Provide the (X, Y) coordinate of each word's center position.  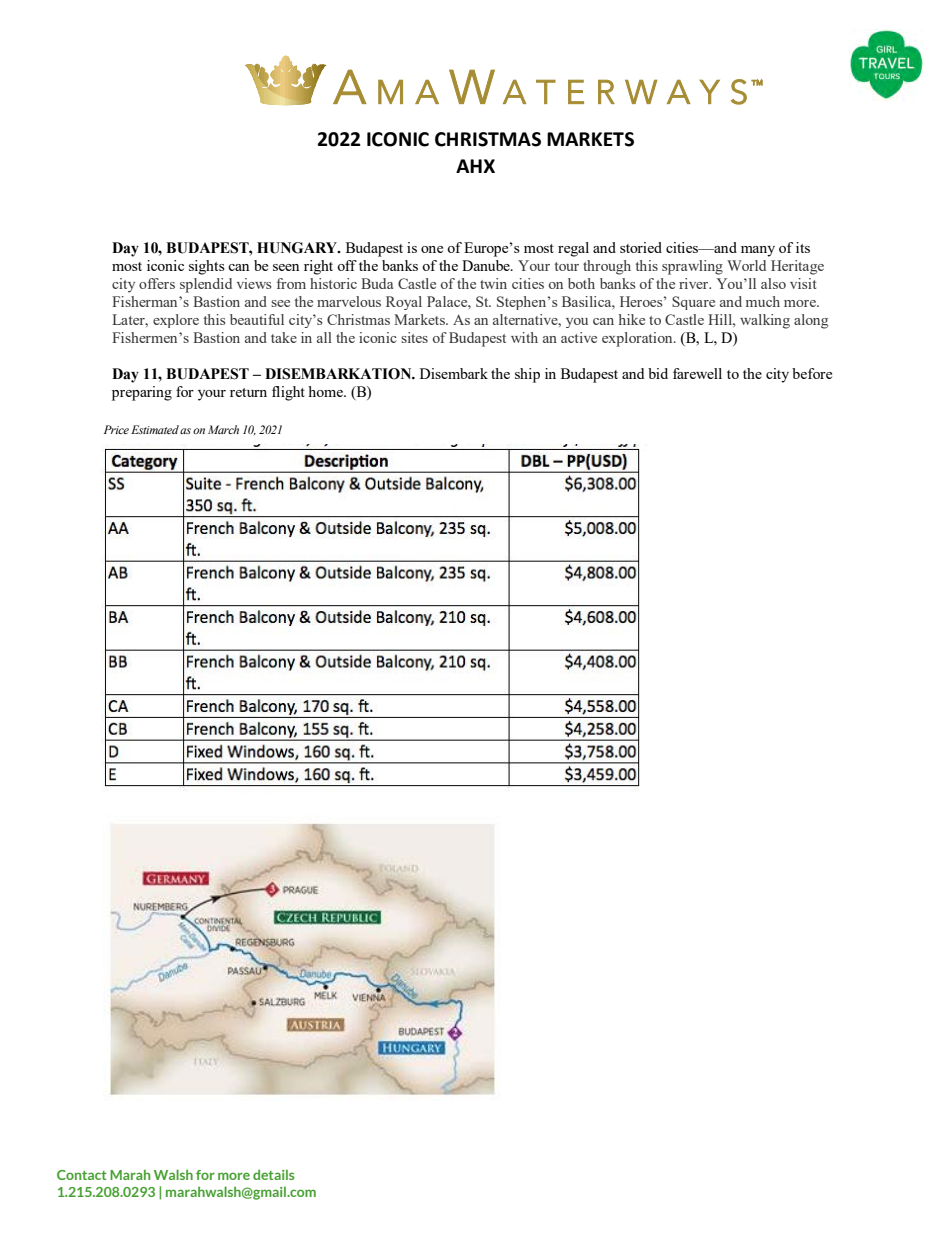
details (274, 1174)
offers (157, 283)
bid (658, 373)
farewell (697, 373)
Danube (487, 265)
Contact (82, 1175)
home (326, 391)
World (746, 265)
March (223, 429)
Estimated (155, 429)
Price (116, 429)
